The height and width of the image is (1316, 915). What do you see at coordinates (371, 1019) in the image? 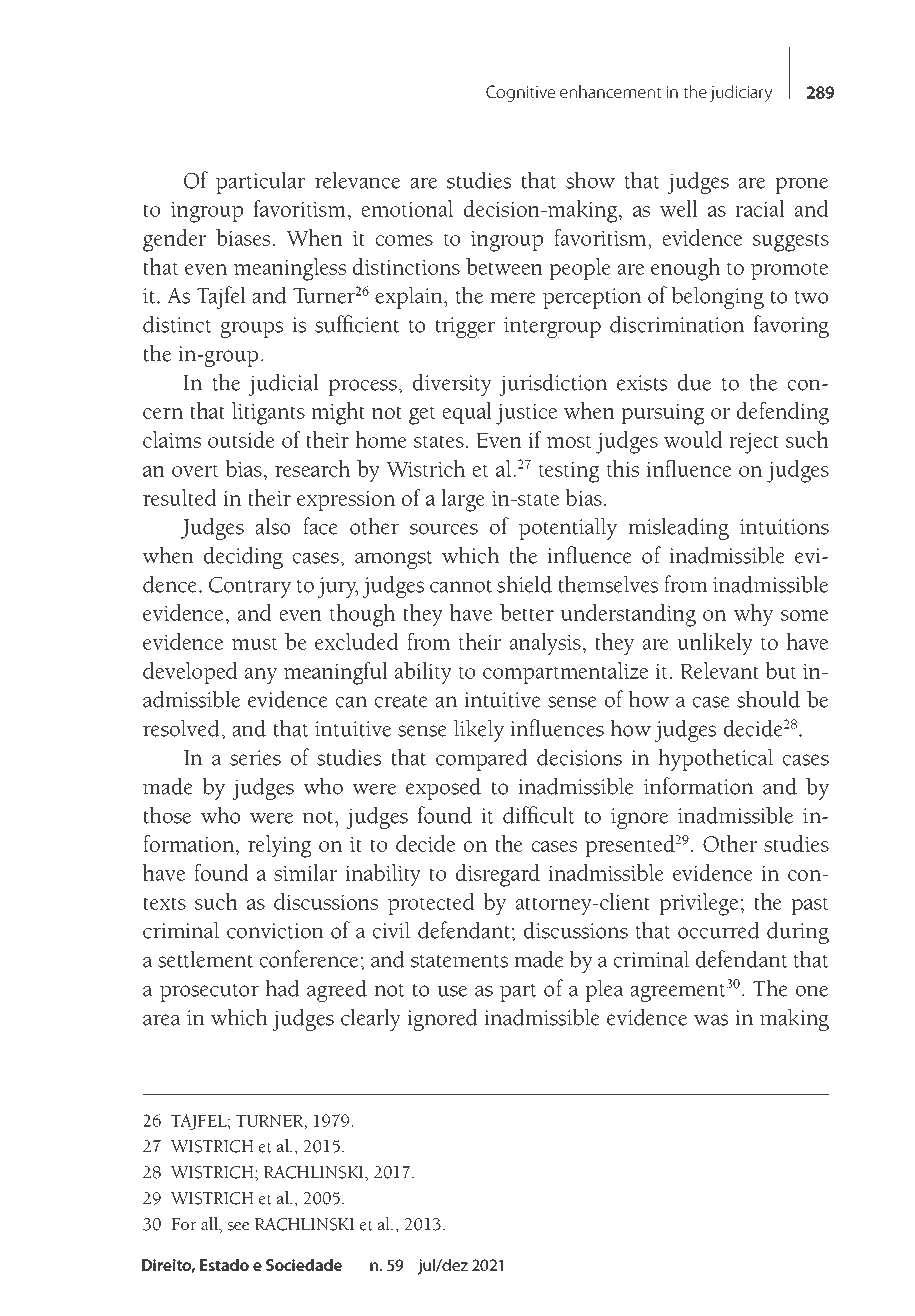
I see `clearly` at bounding box center [371, 1019].
